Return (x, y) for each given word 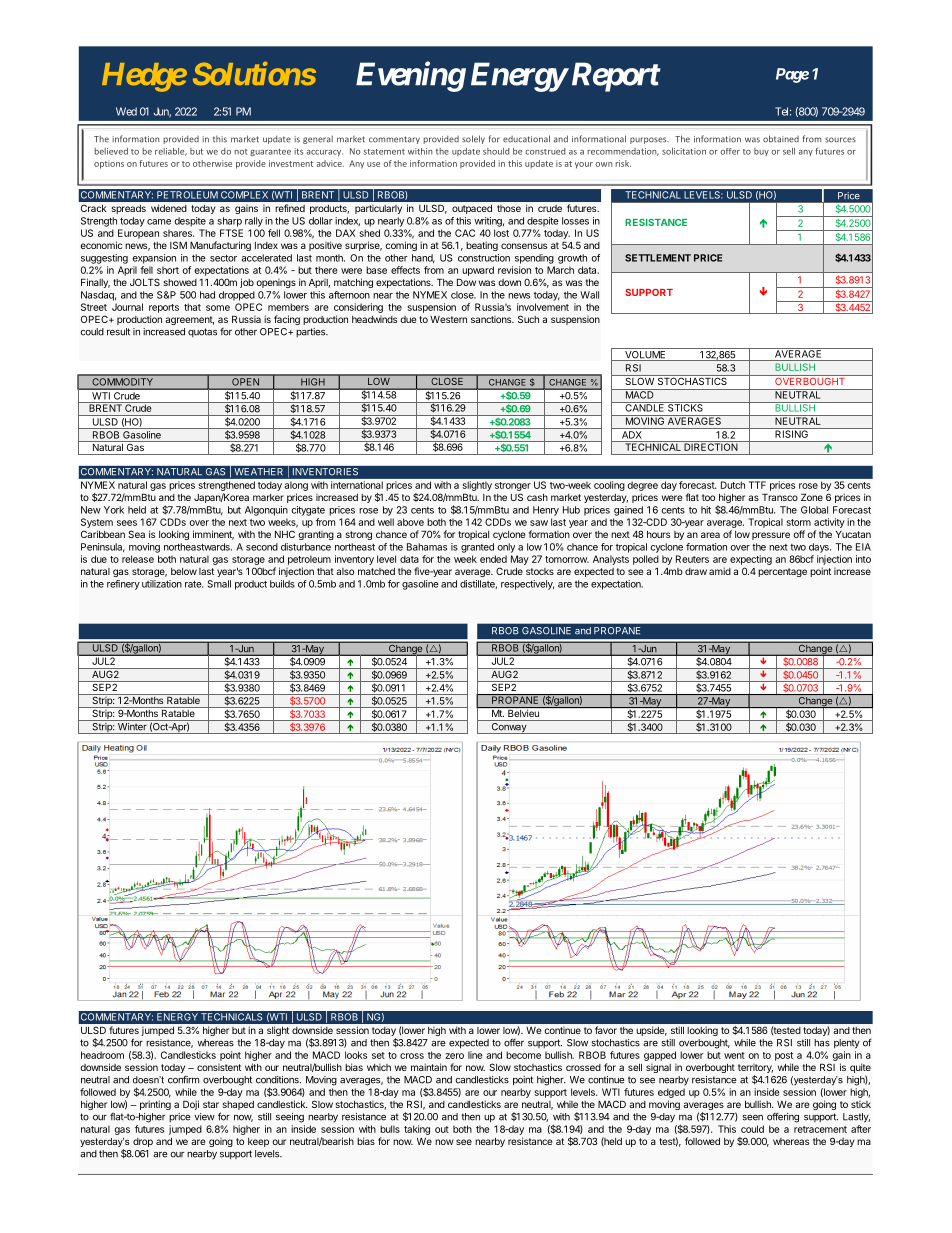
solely (473, 139)
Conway (509, 727)
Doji (191, 1105)
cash (537, 497)
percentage (782, 572)
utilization (162, 584)
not (241, 152)
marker (268, 497)
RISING (792, 433)
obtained (781, 139)
